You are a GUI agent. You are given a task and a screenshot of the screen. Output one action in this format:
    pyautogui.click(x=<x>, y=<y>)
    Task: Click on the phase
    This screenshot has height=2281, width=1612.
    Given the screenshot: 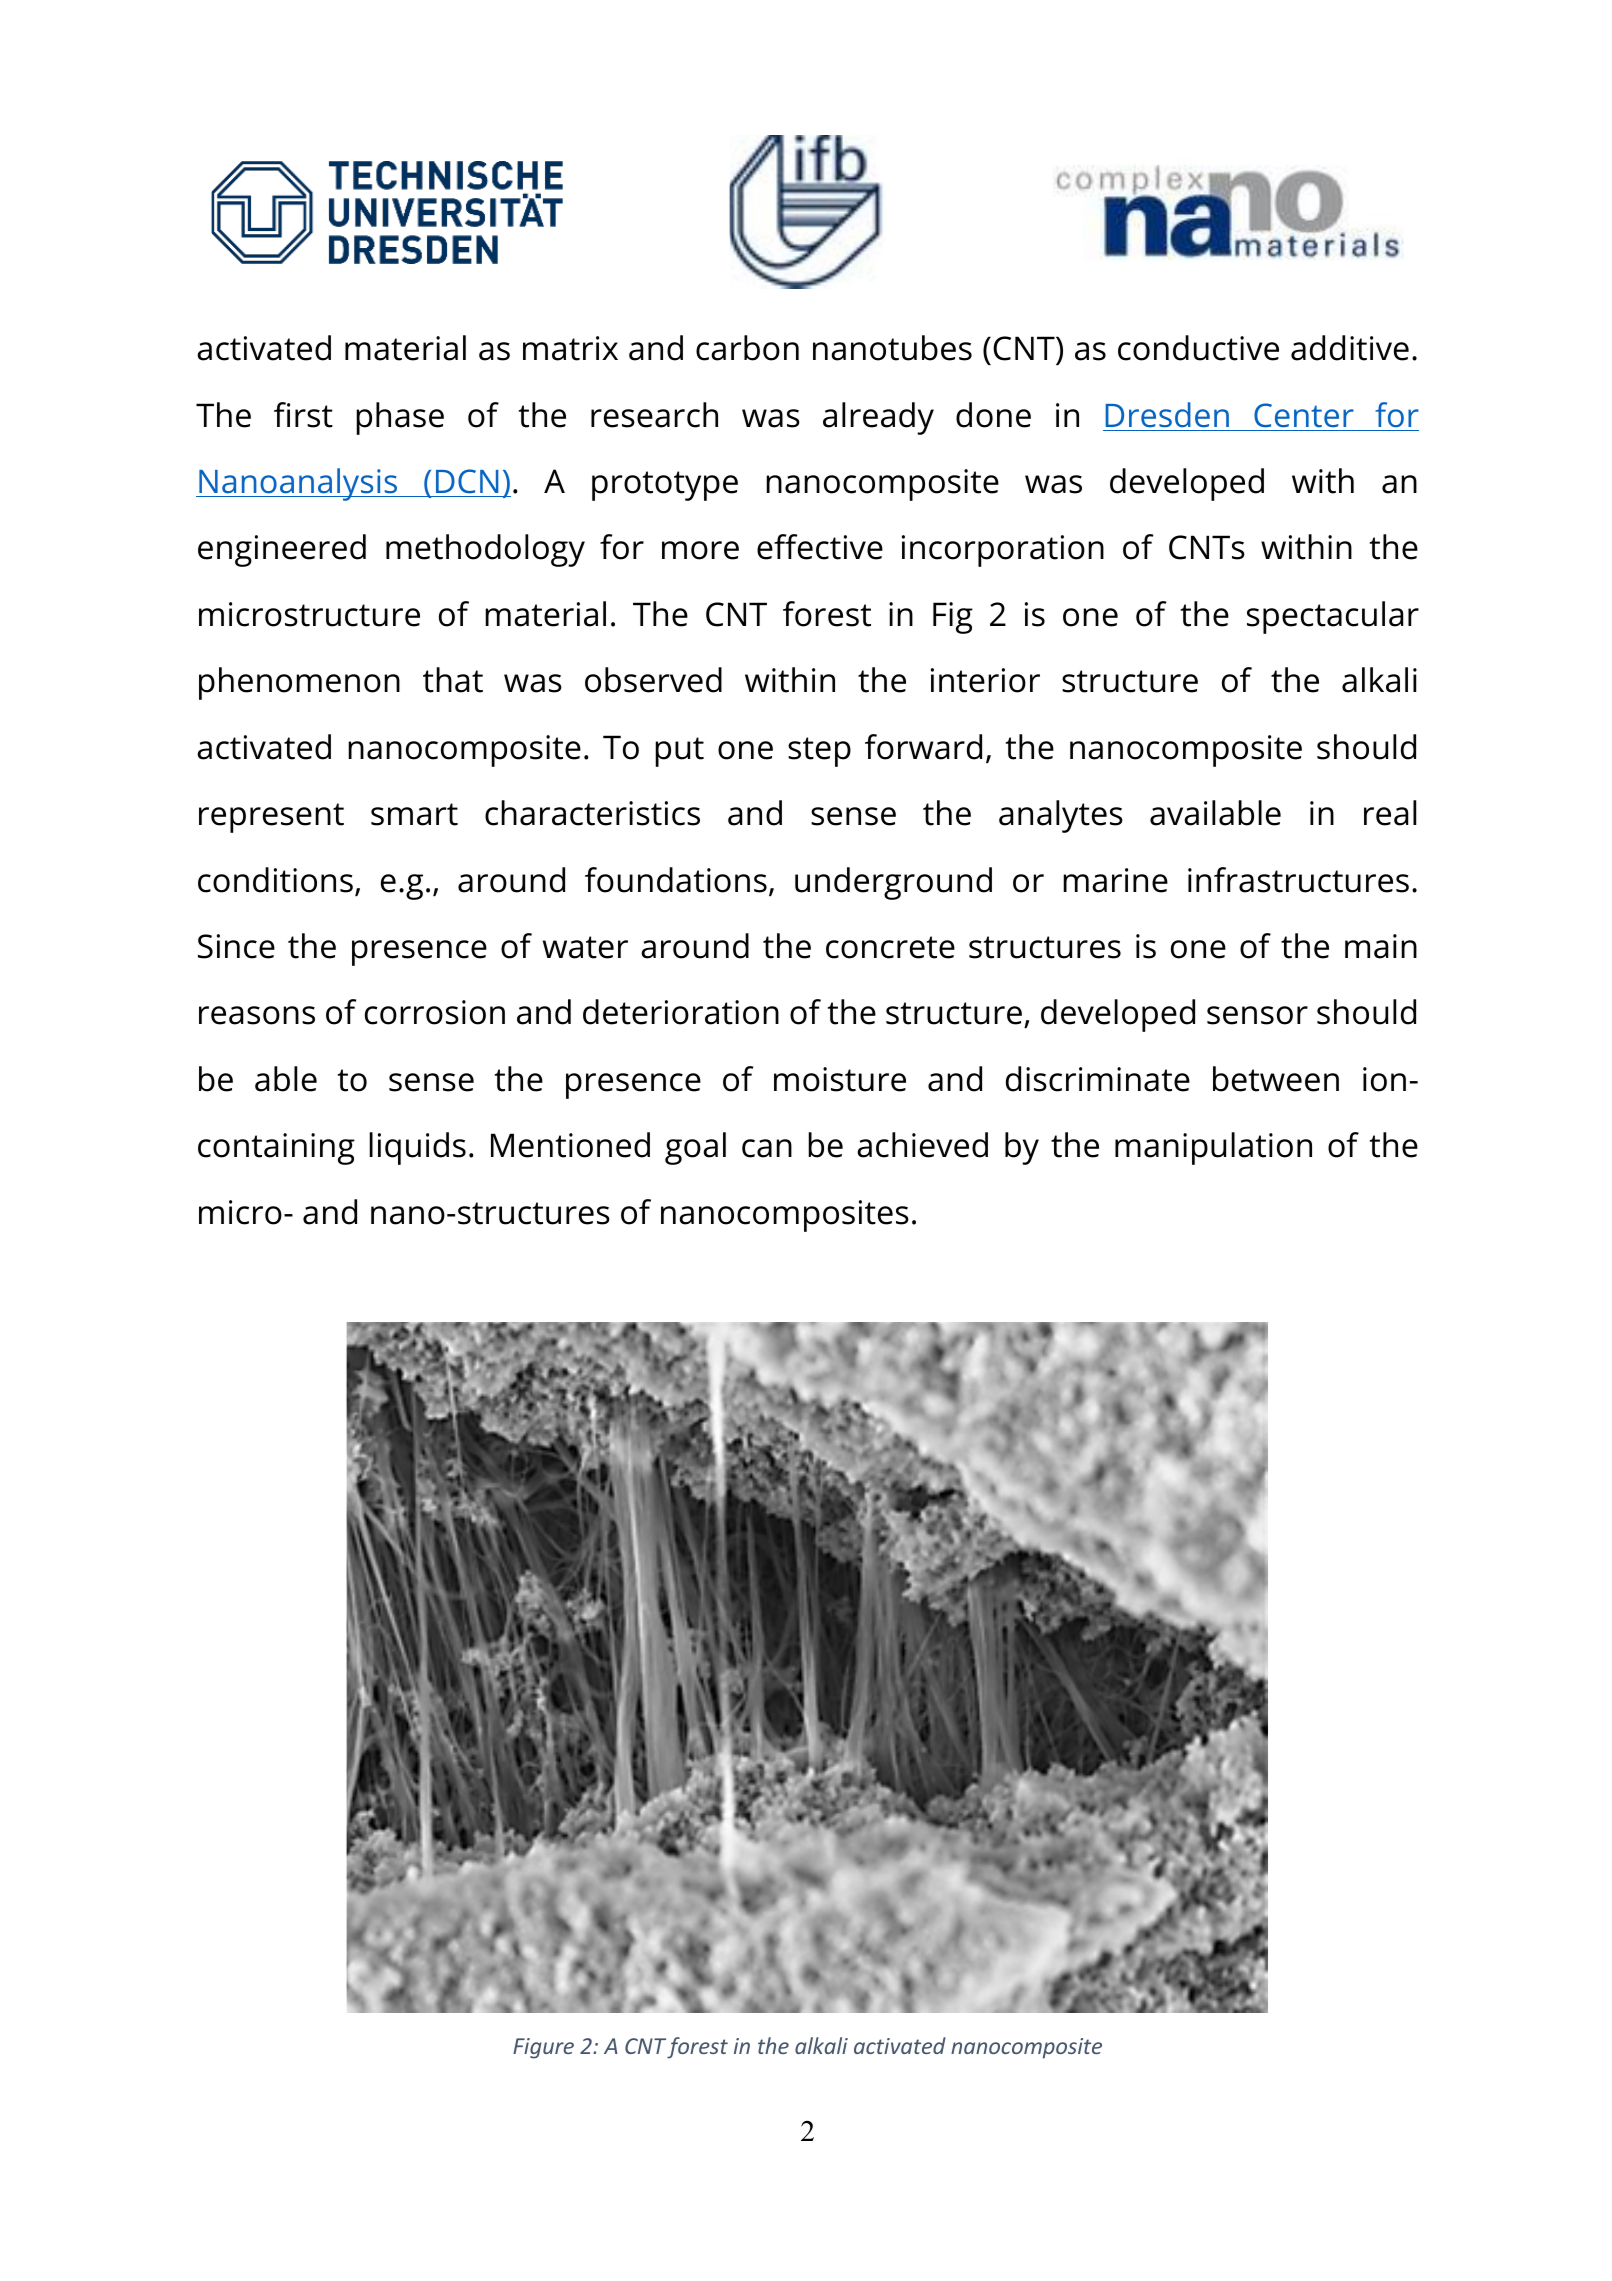 What is the action you would take?
    pyautogui.click(x=400, y=418)
